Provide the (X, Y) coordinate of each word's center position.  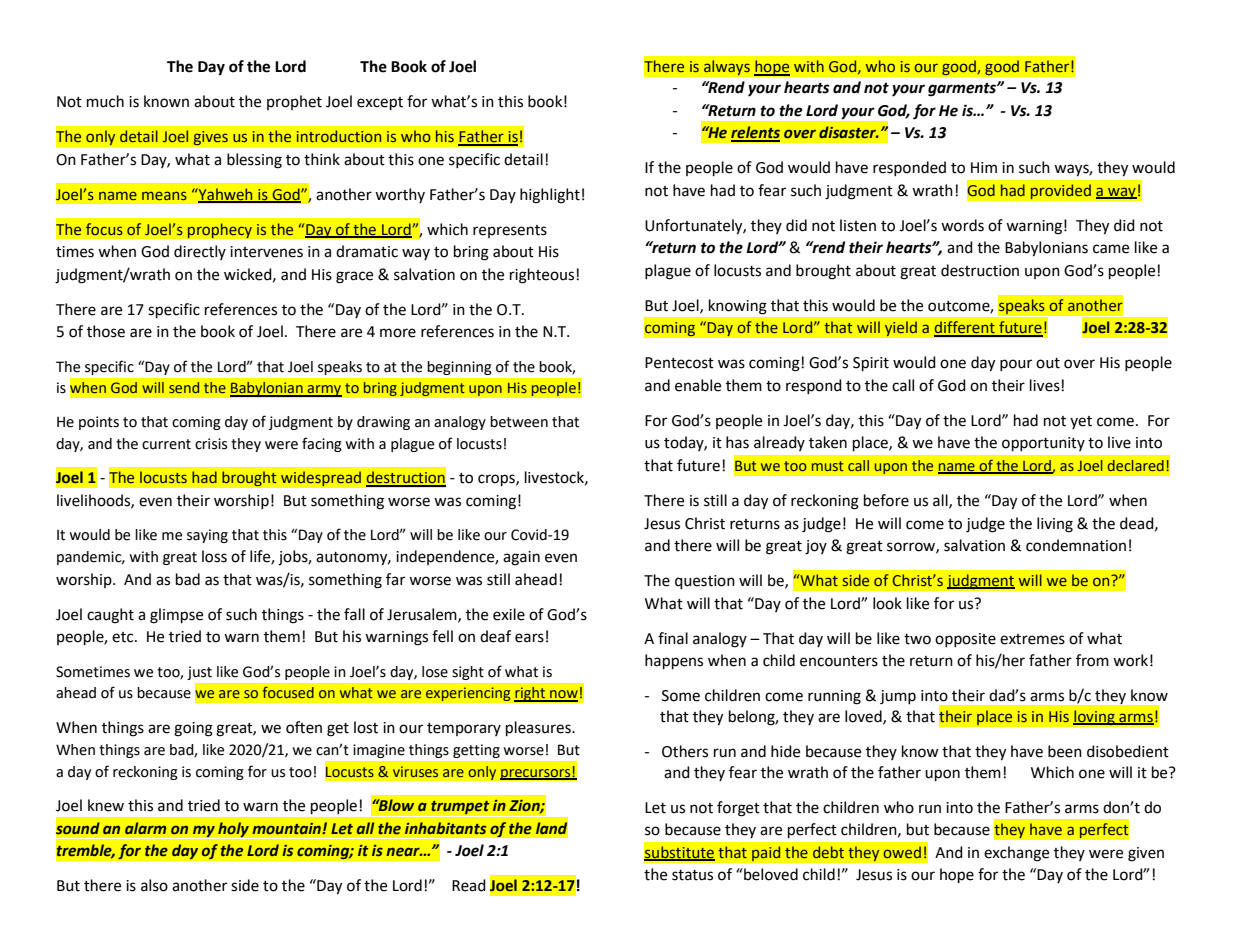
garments (963, 90)
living (1055, 525)
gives (210, 138)
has (737, 442)
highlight (550, 196)
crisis (211, 444)
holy (233, 830)
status (692, 875)
